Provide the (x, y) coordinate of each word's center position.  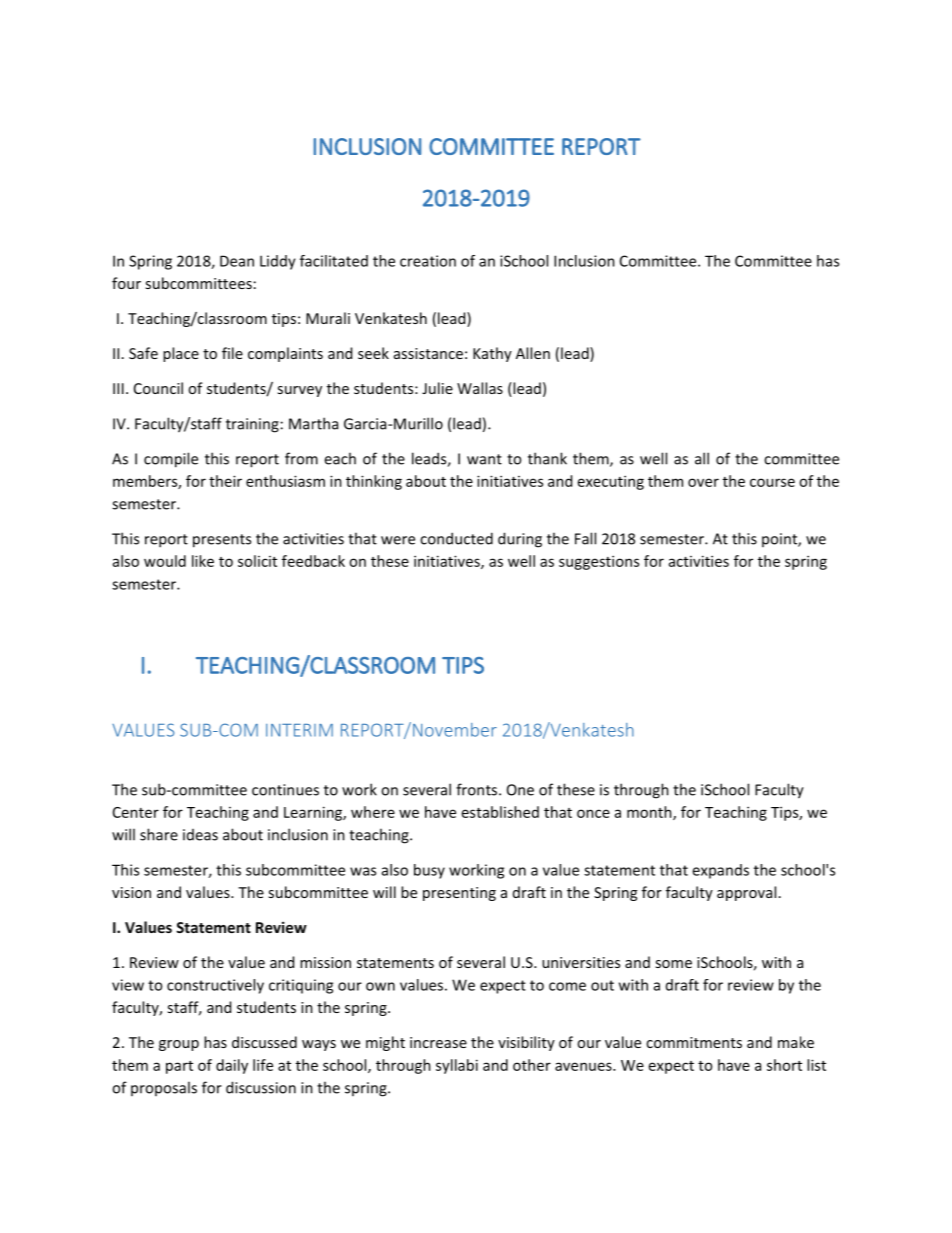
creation (428, 261)
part (179, 1067)
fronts (478, 789)
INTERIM (299, 730)
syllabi (457, 1066)
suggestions (599, 562)
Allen (533, 353)
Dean (237, 261)
